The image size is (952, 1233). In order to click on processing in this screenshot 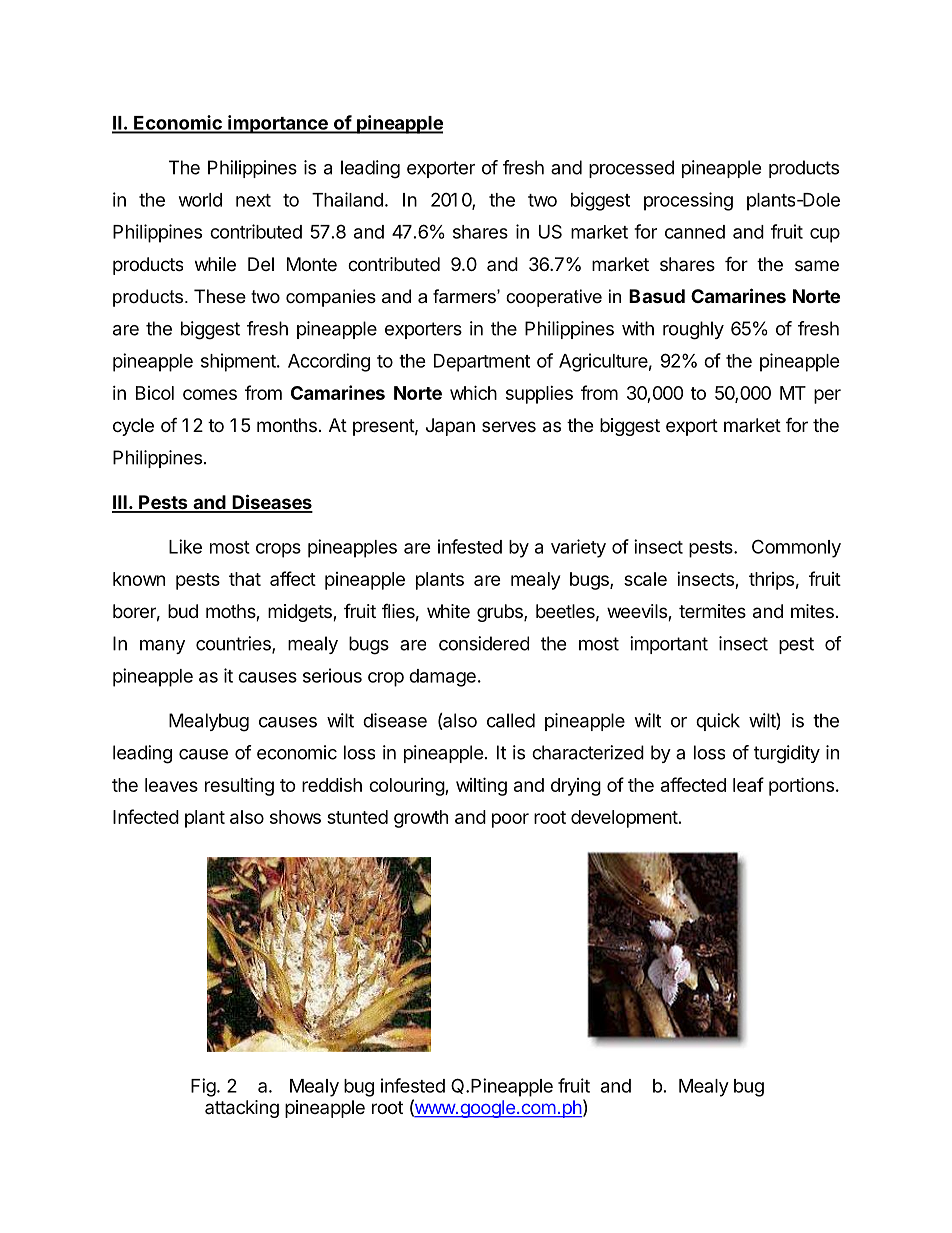, I will do `click(688, 201)`.
